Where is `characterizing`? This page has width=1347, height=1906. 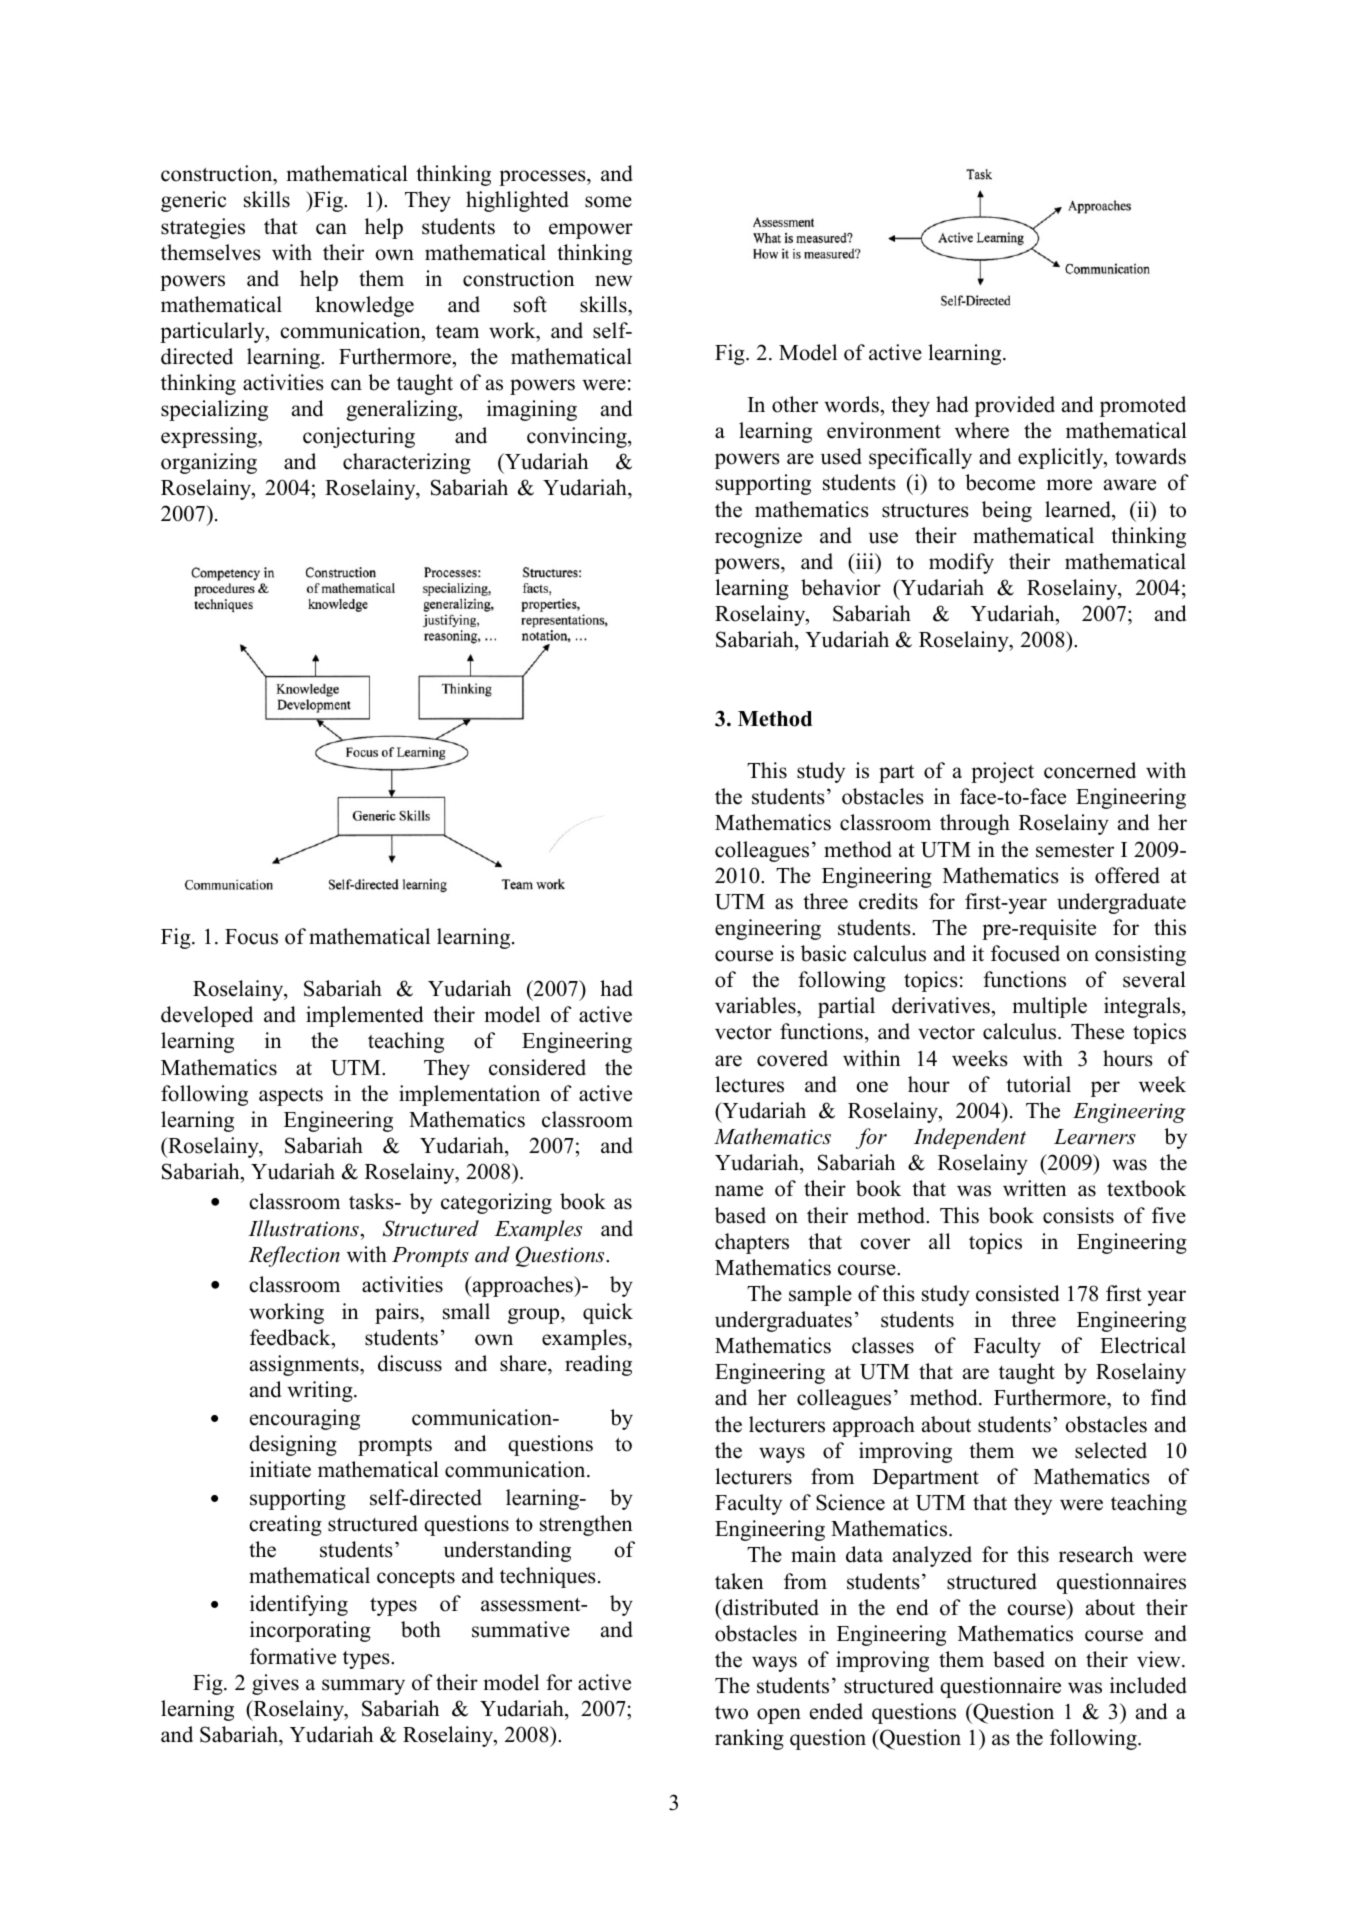
characterizing is located at coordinates (407, 463).
